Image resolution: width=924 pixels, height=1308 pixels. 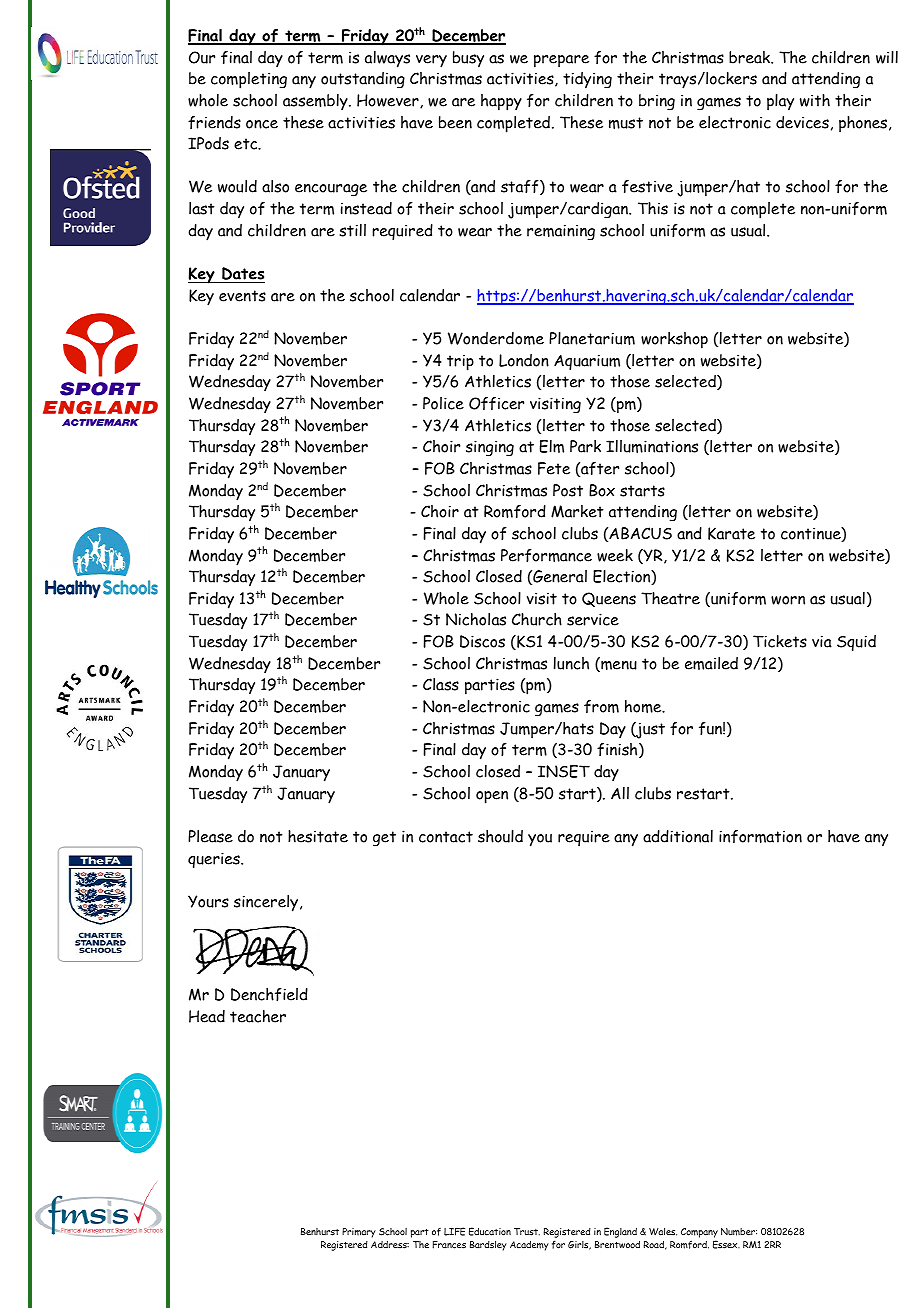 What do you see at coordinates (726, 1244) in the document?
I see `Essex` at bounding box center [726, 1244].
